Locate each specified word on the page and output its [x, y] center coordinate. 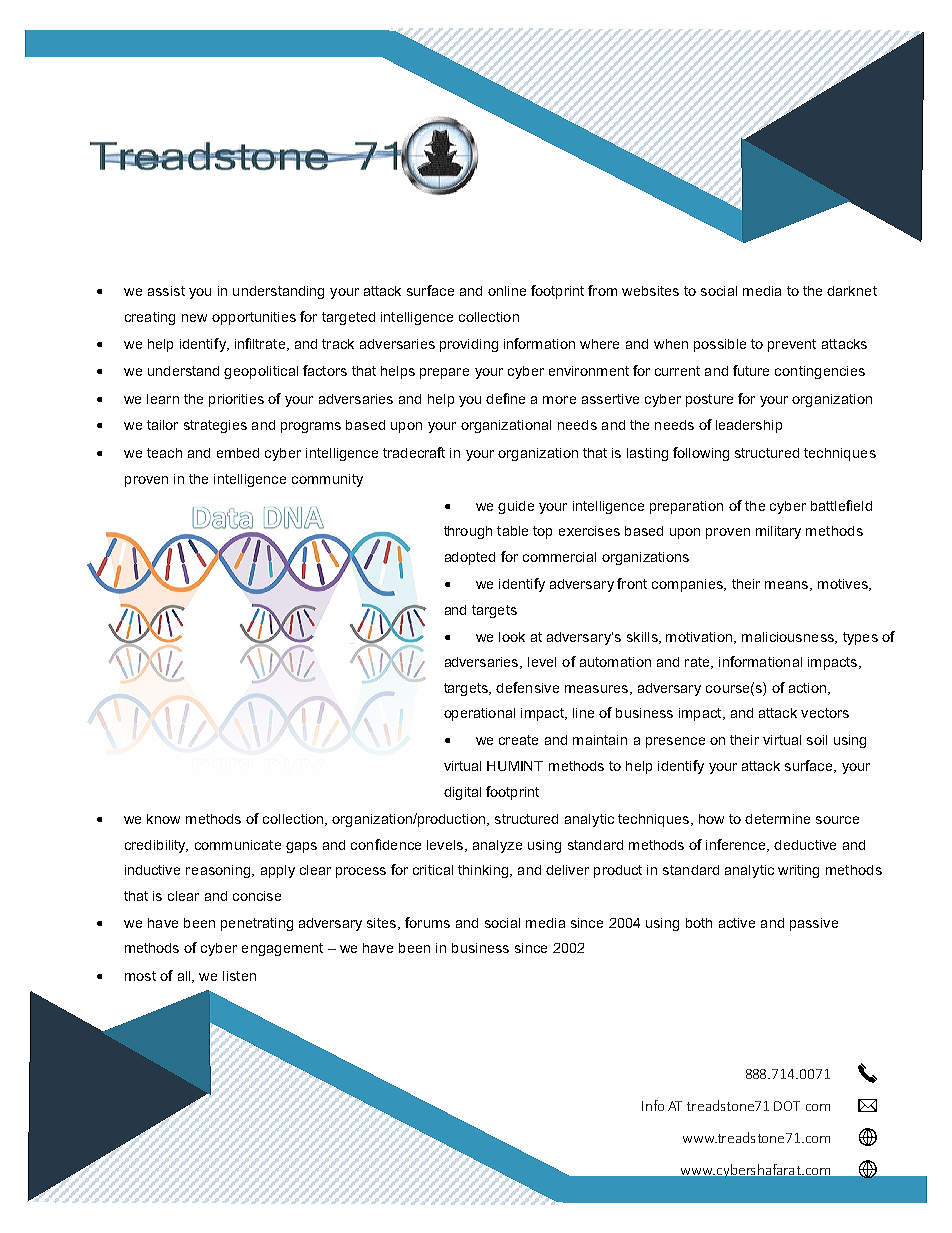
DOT [787, 1106]
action [809, 689]
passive [814, 924]
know [163, 819]
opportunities [254, 318]
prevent [792, 345]
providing [469, 345]
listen [239, 976]
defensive [527, 687]
